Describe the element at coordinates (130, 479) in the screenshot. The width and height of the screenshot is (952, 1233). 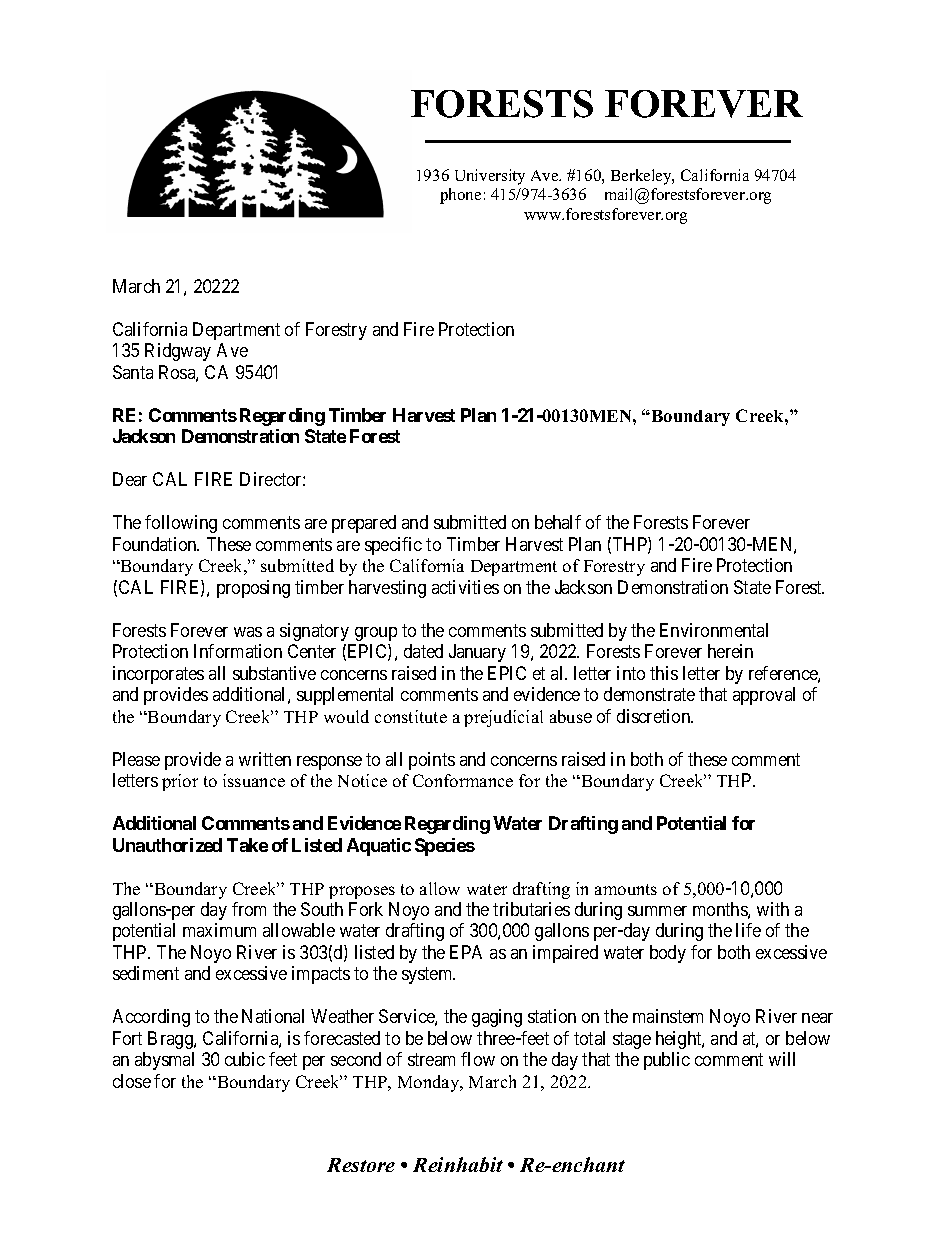
I see `Dear` at that location.
